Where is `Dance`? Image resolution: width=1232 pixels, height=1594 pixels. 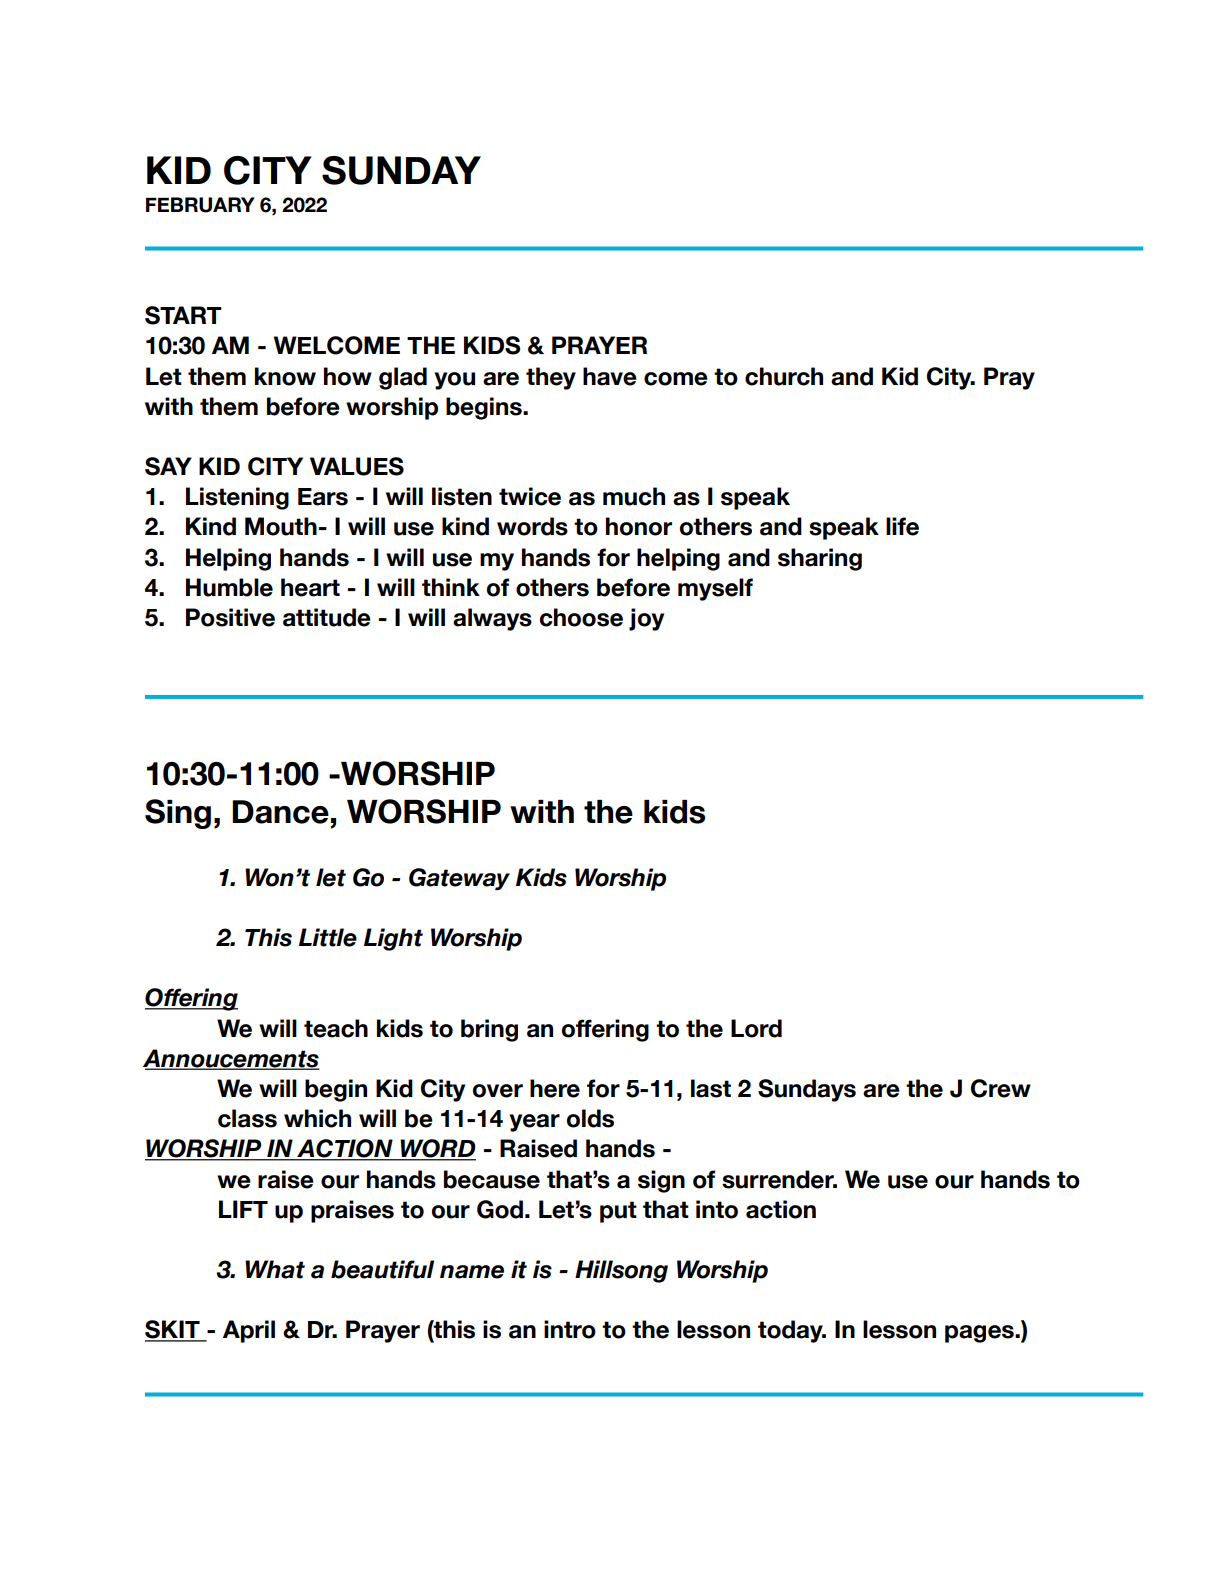
Dance is located at coordinates (280, 812).
